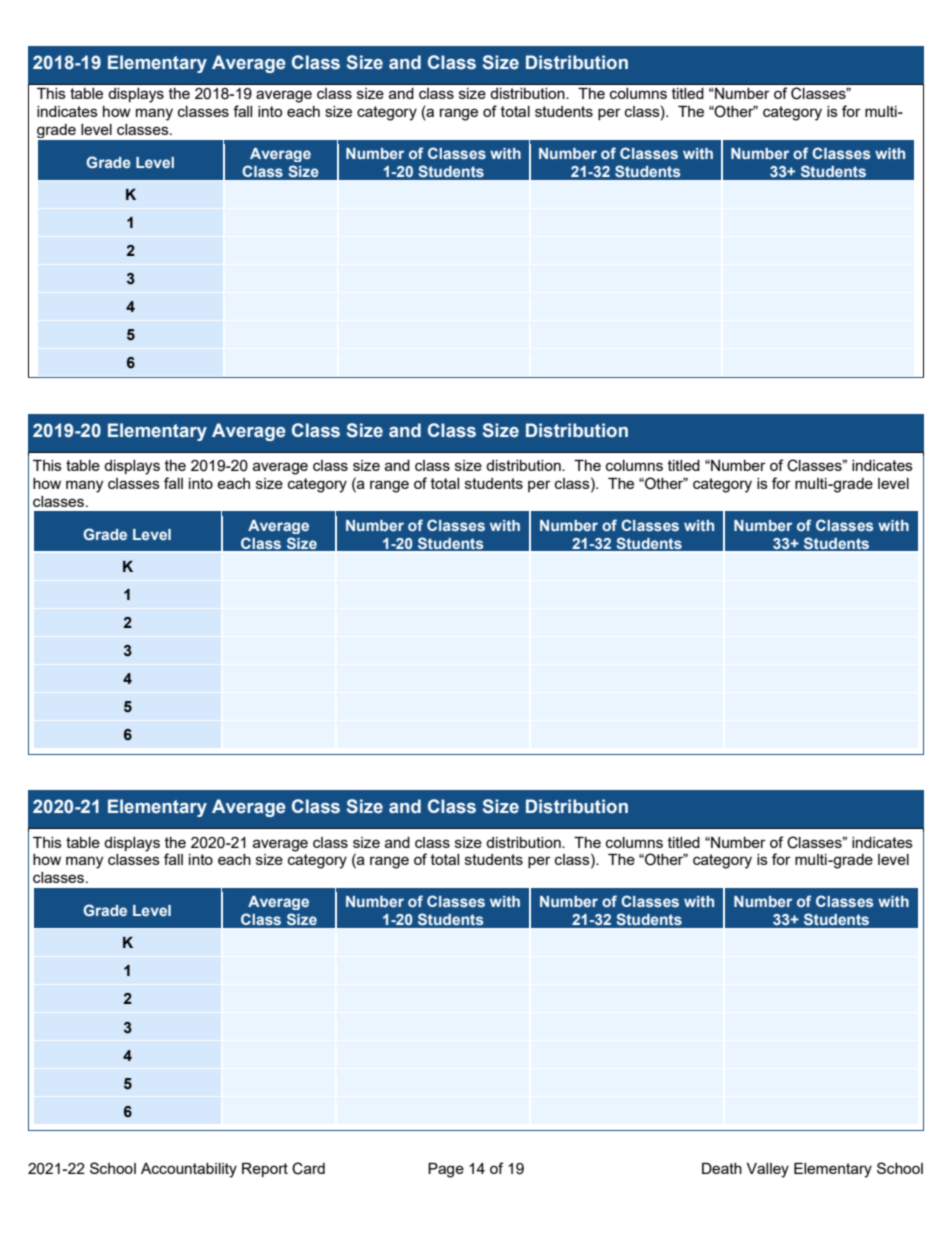  Describe the element at coordinates (265, 1170) in the screenshot. I see `Report` at that location.
